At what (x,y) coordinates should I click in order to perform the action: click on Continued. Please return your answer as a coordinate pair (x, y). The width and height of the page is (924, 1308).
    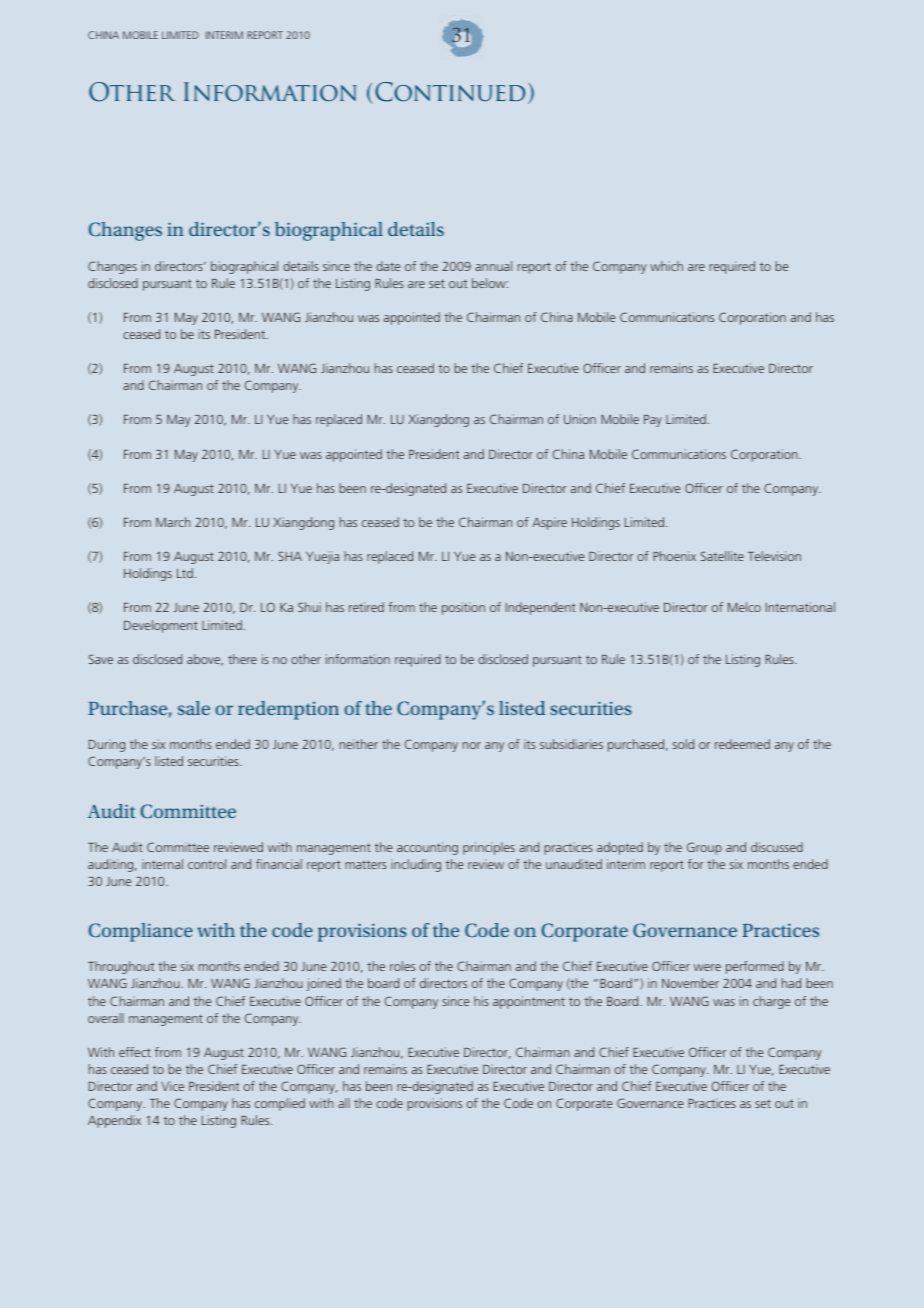
    Looking at the image, I should click on (450, 92).
